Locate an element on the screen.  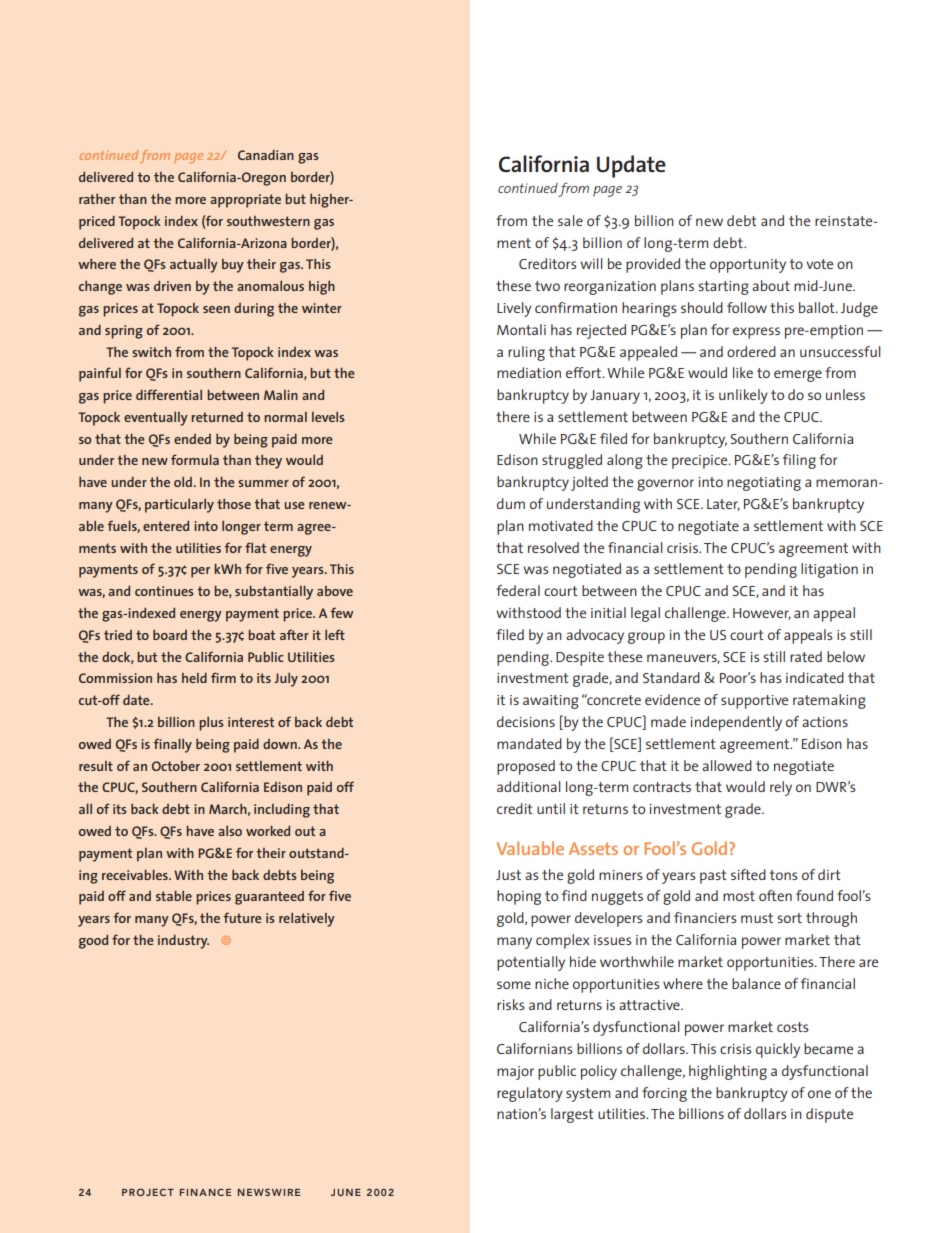
dispute is located at coordinates (829, 1115).
